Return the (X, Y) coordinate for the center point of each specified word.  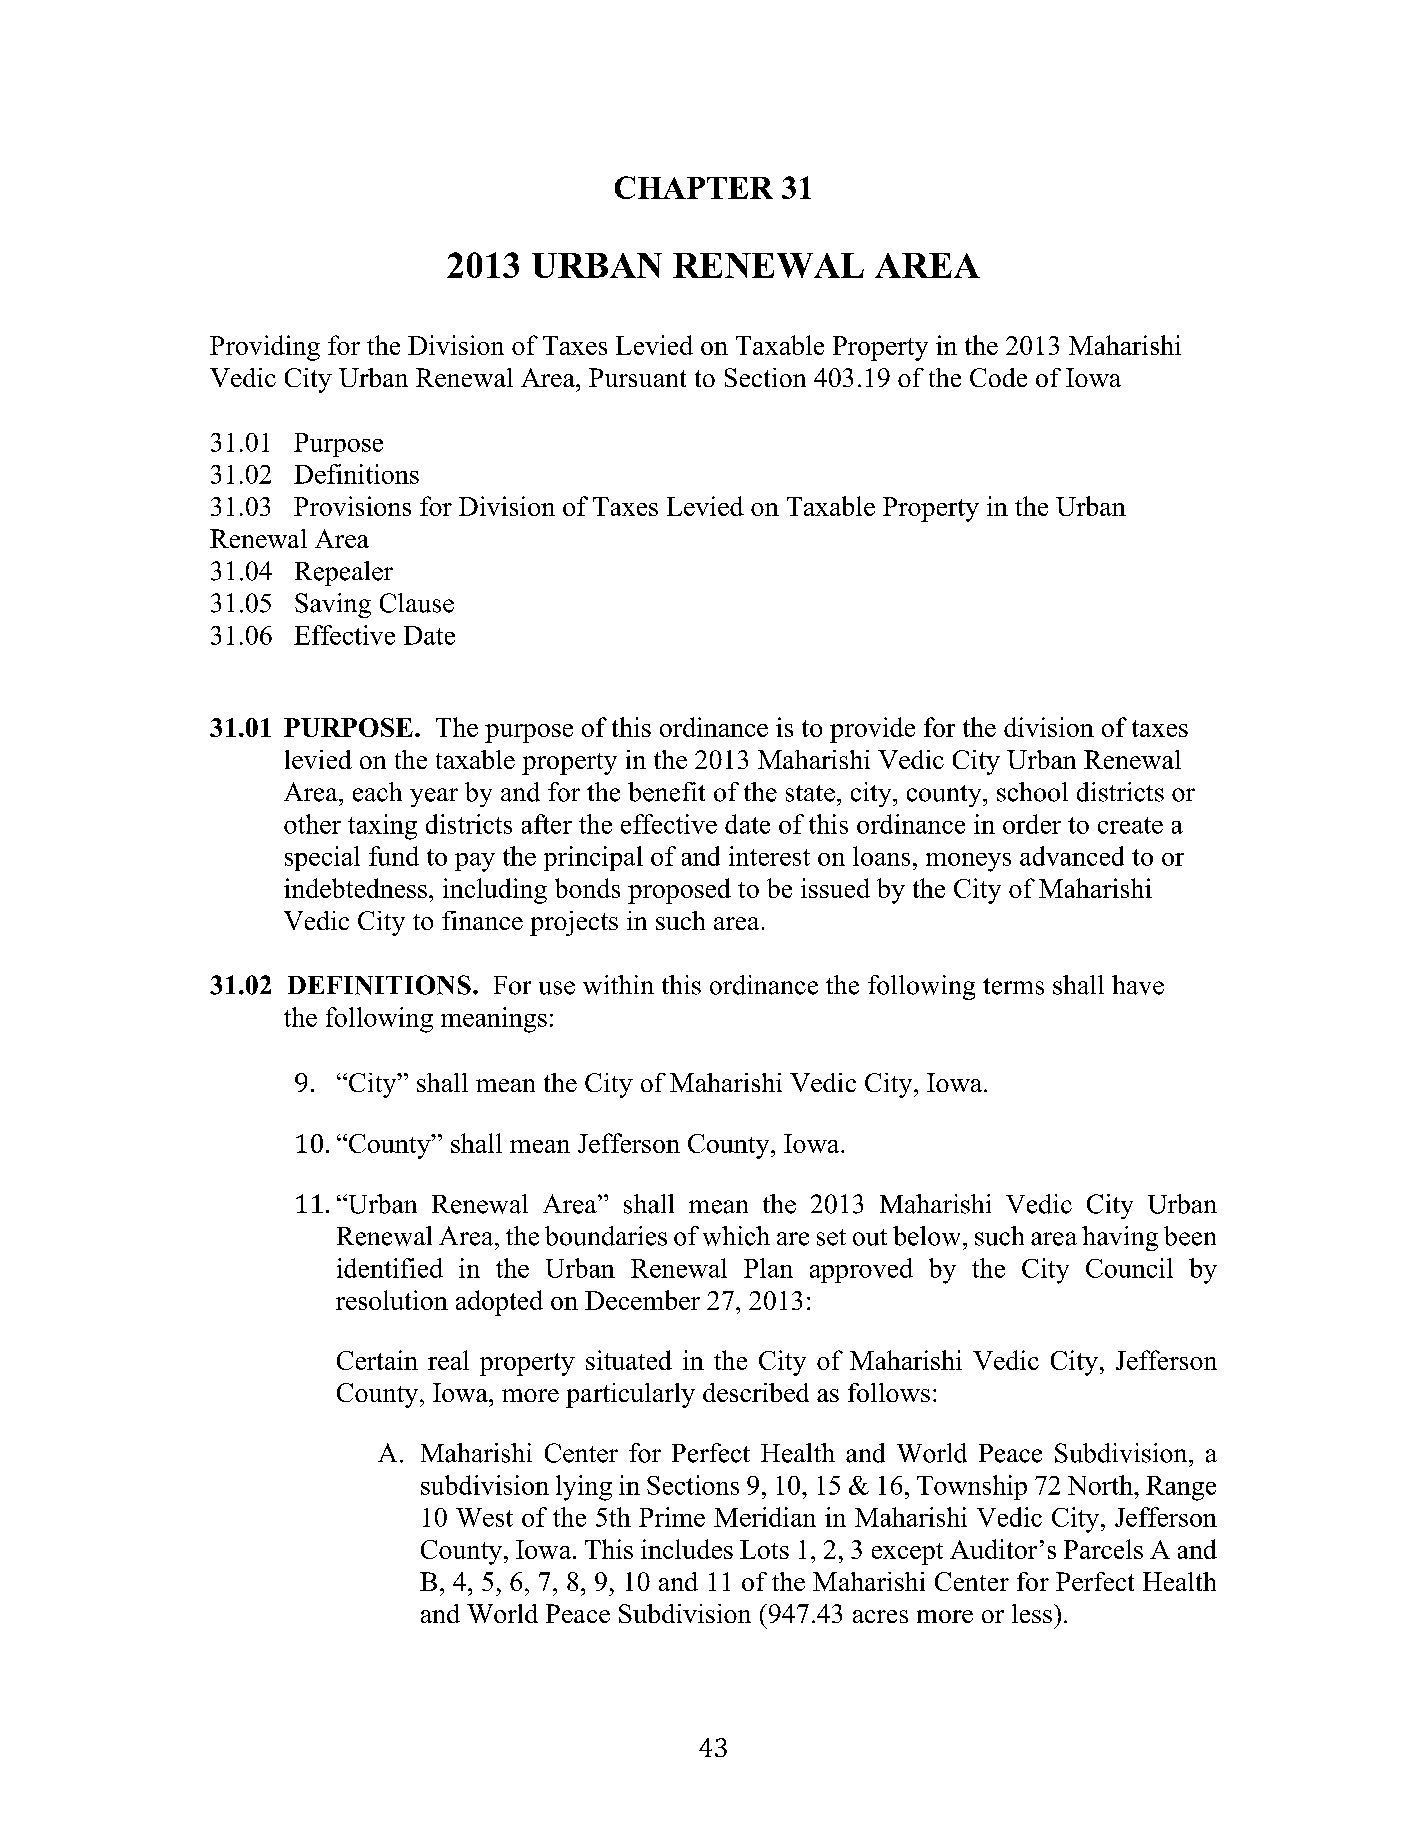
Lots (764, 1549)
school (1032, 792)
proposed (679, 891)
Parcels (1103, 1549)
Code (998, 377)
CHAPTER (694, 187)
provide (872, 730)
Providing (265, 348)
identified (390, 1268)
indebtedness (355, 888)
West (484, 1517)
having (1120, 1238)
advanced (1072, 856)
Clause (417, 603)
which (736, 1236)
